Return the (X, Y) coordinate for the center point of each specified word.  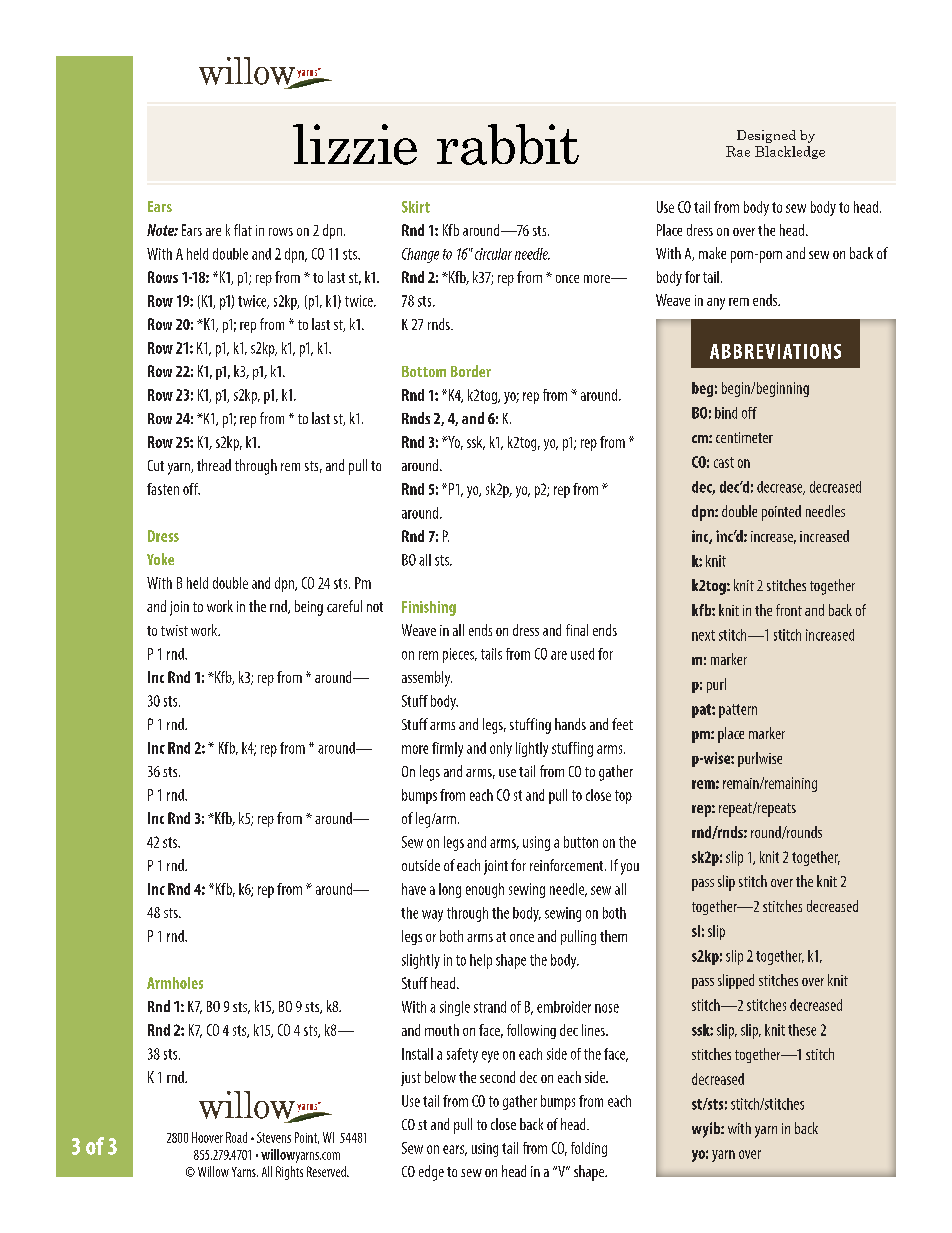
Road (236, 1137)
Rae (738, 151)
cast (724, 462)
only (501, 749)
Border (471, 371)
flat (243, 230)
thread (214, 465)
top (623, 797)
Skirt (416, 207)
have (414, 889)
